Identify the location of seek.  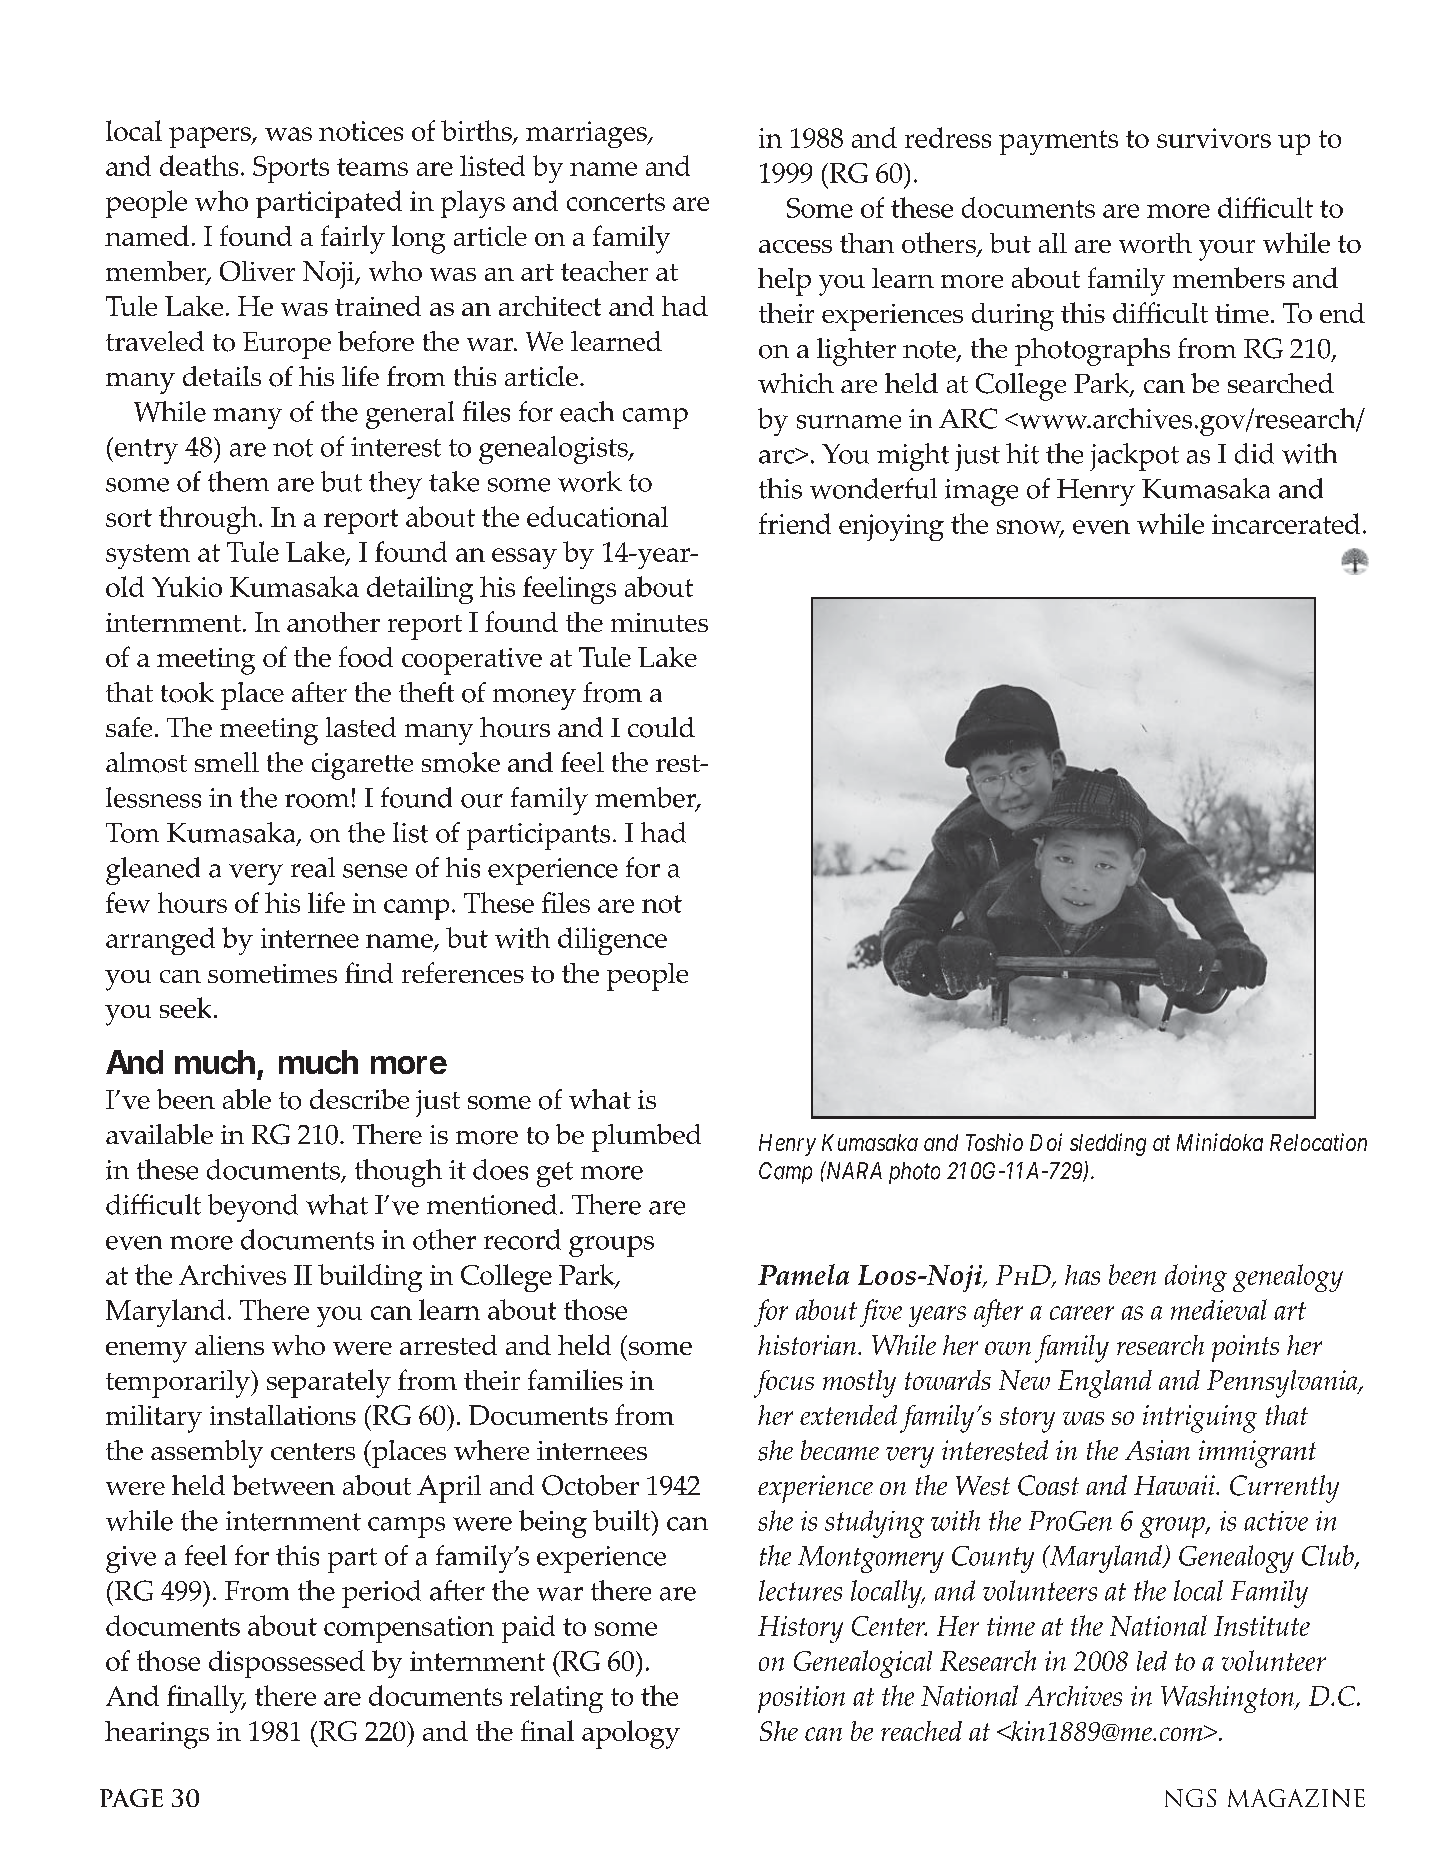
(185, 1007).
